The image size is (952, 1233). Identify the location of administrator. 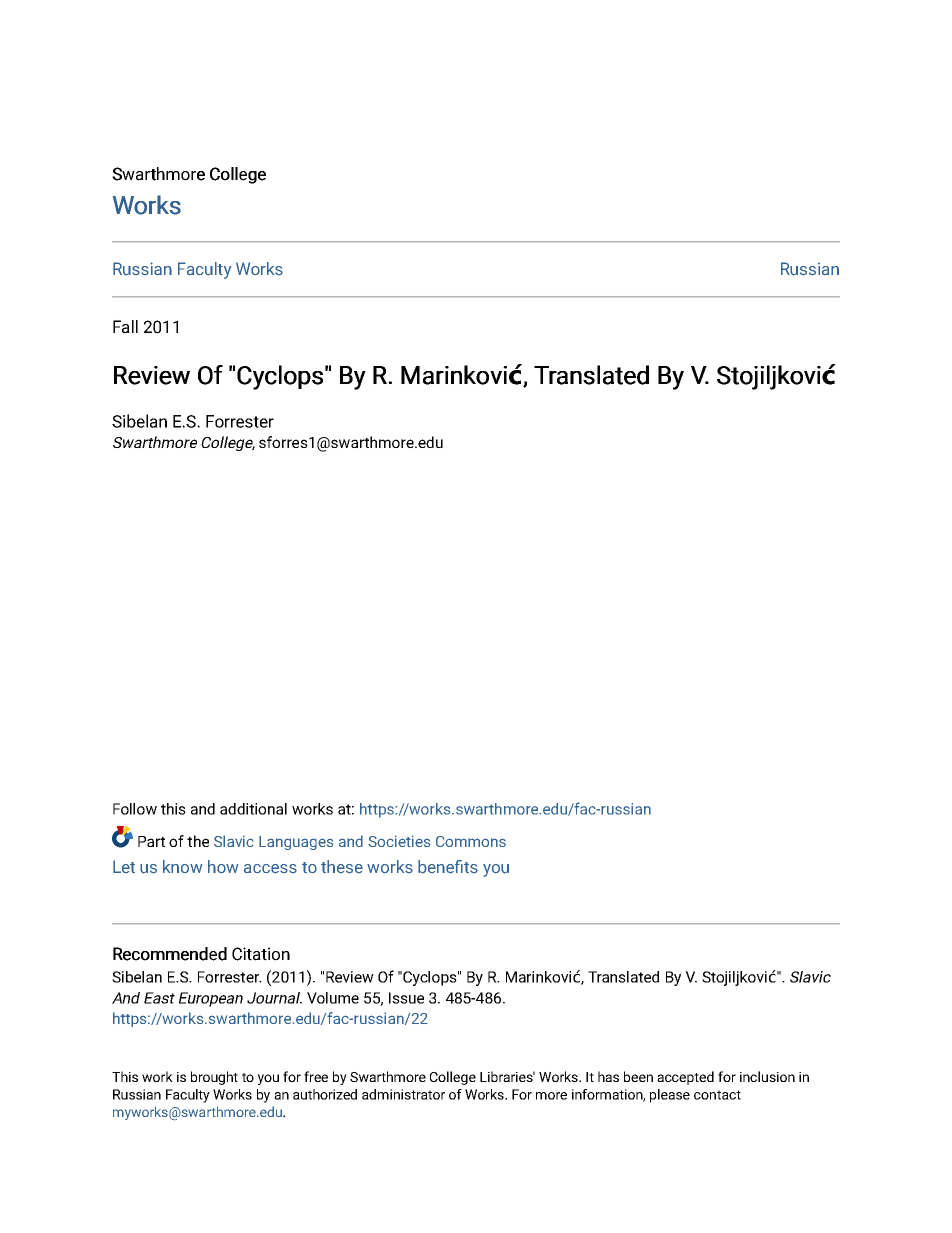
(403, 1094).
